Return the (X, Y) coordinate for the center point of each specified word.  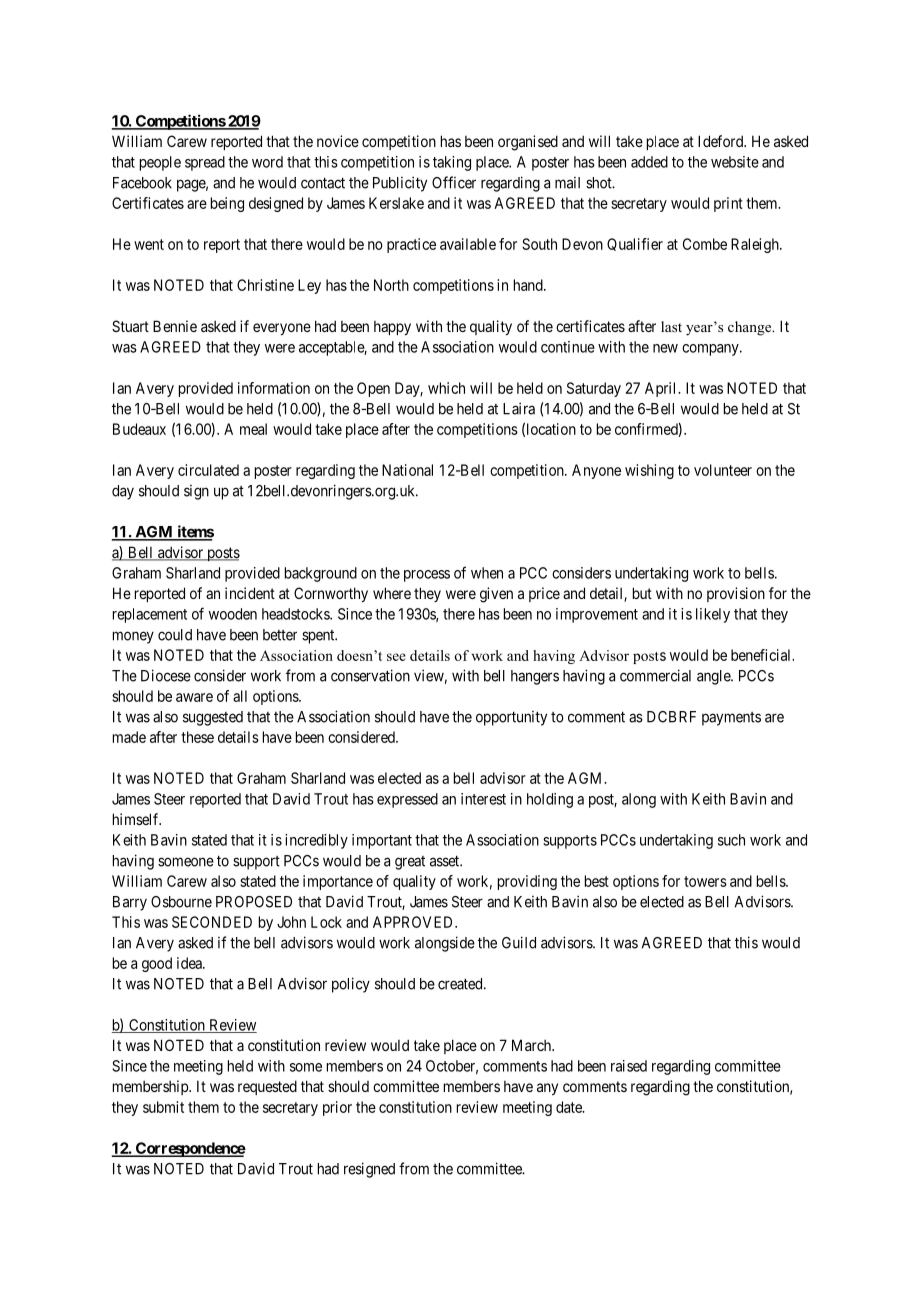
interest (483, 799)
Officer (454, 182)
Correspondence (190, 1149)
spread (205, 163)
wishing (649, 471)
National (407, 470)
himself (137, 819)
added (649, 162)
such (731, 840)
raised (629, 1066)
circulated (208, 470)
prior (337, 1108)
